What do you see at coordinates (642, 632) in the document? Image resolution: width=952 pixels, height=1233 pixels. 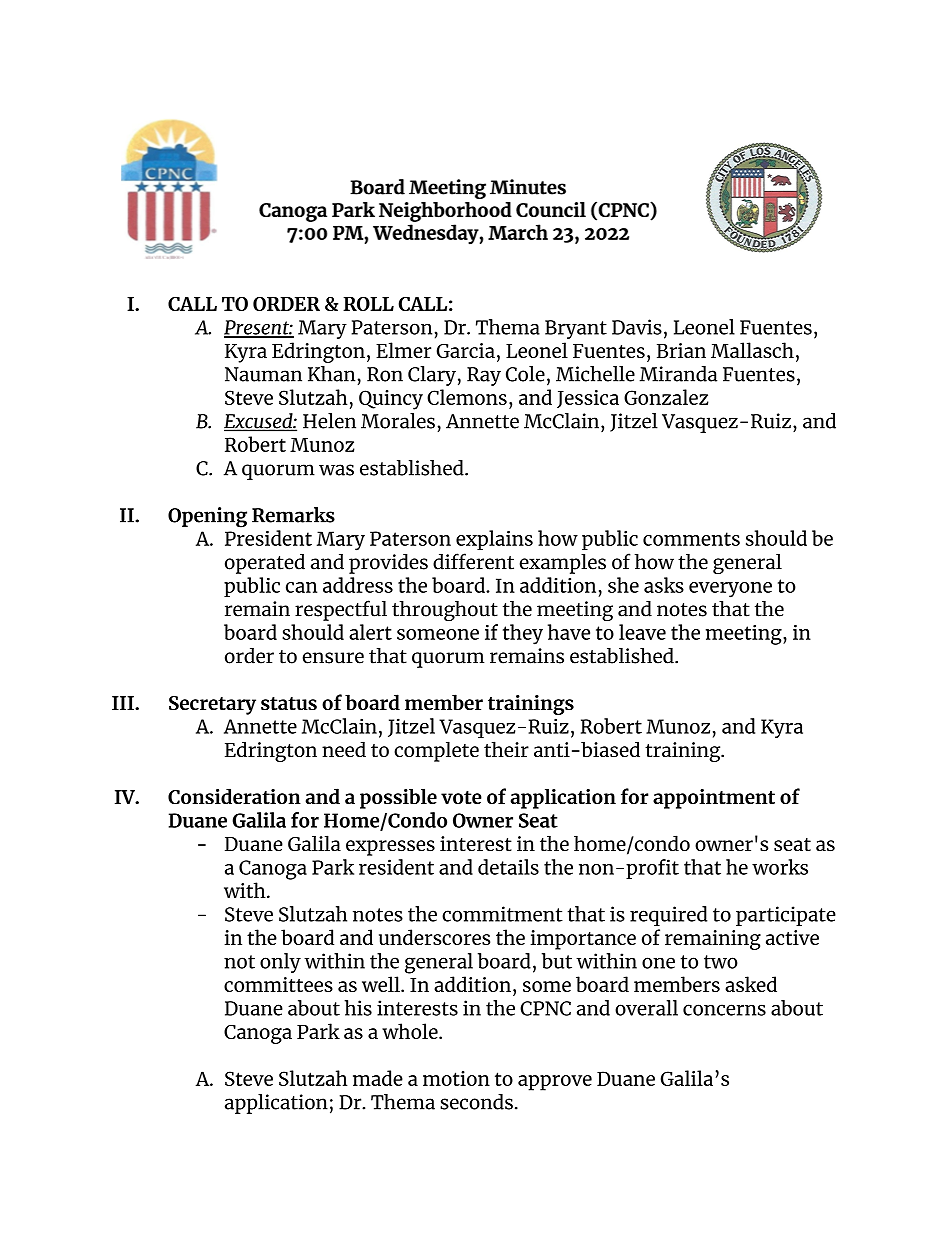 I see `leave` at bounding box center [642, 632].
